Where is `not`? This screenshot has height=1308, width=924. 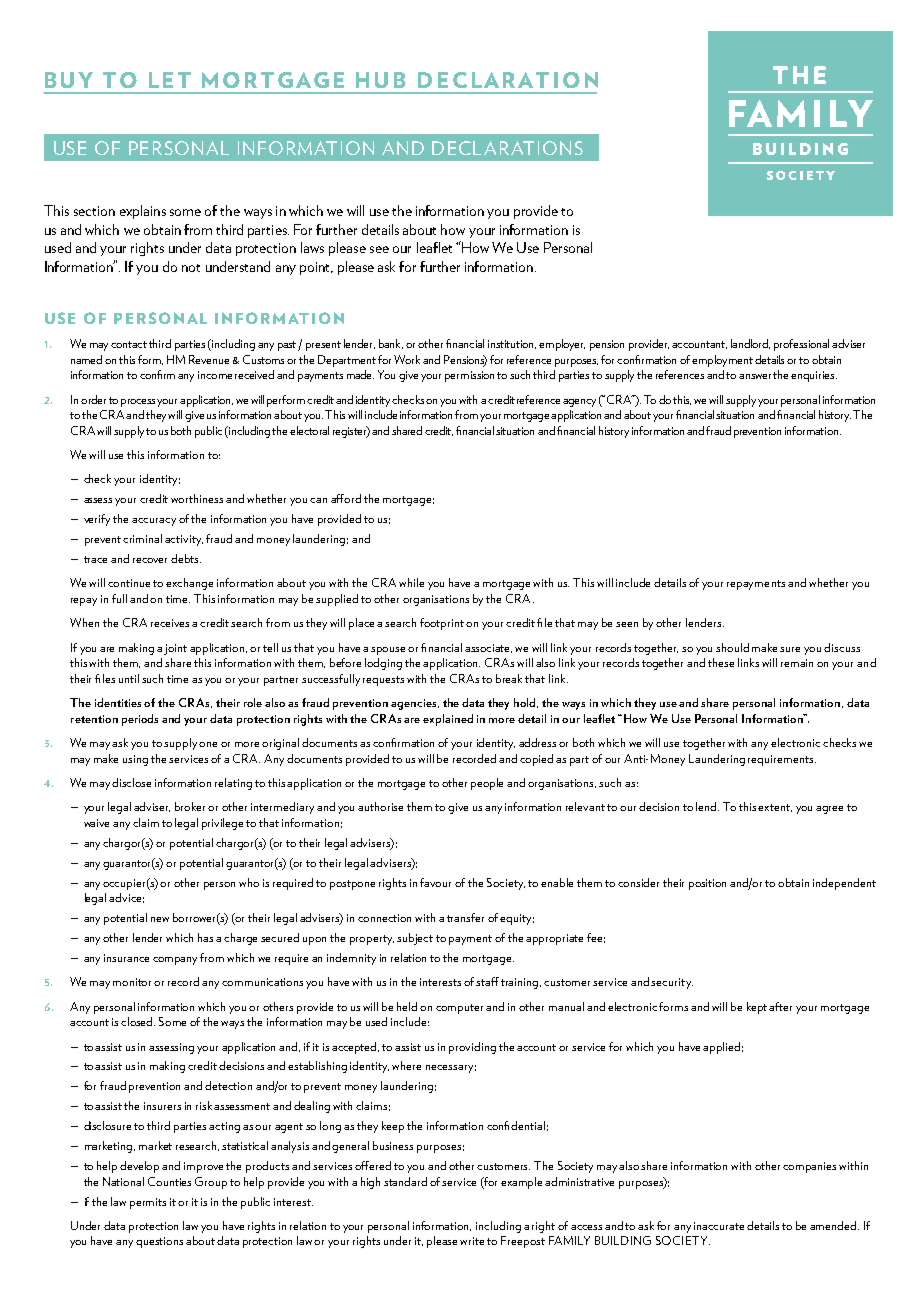
not is located at coordinates (191, 268).
